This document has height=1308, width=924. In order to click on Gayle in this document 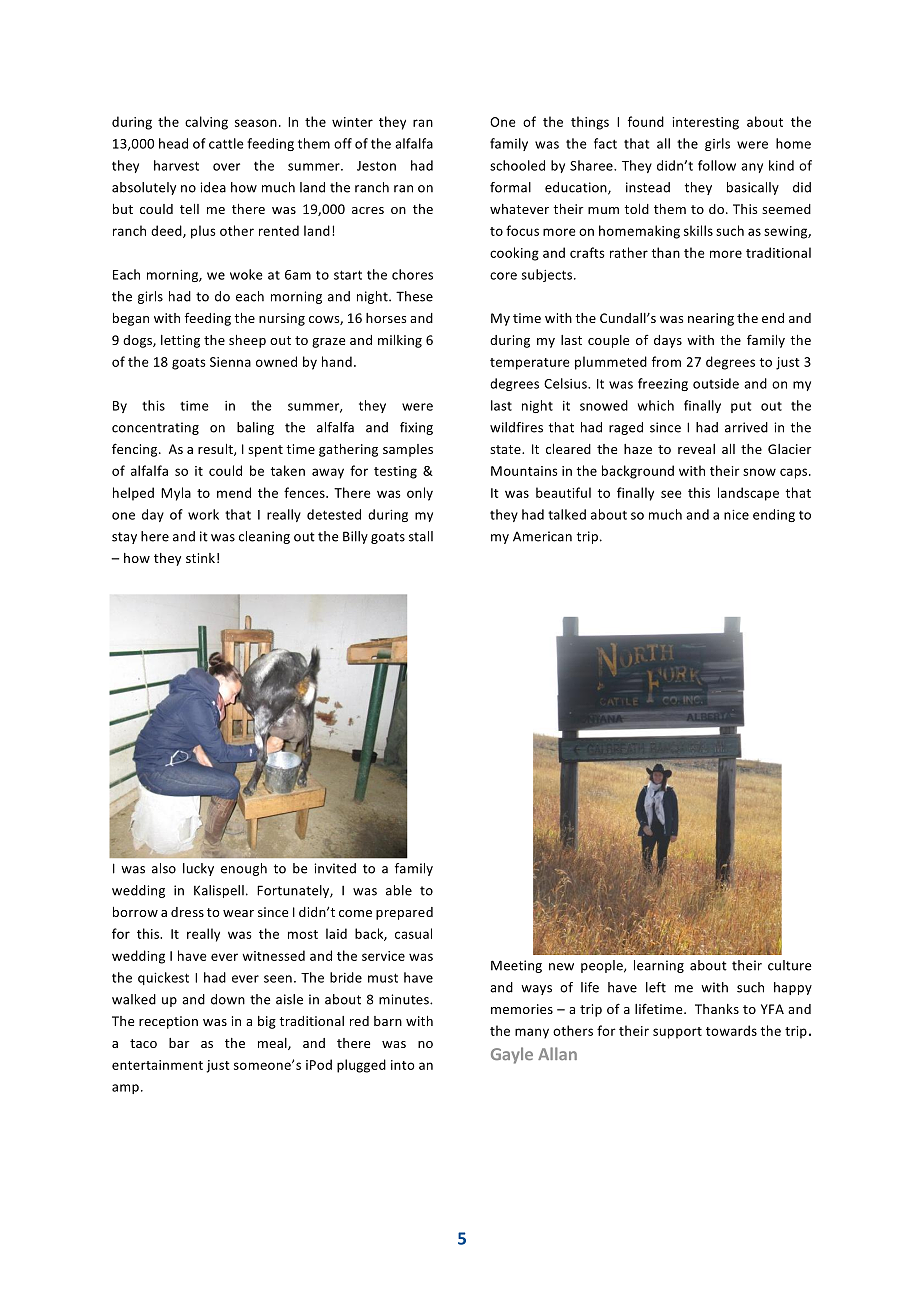, I will do `click(512, 1055)`.
